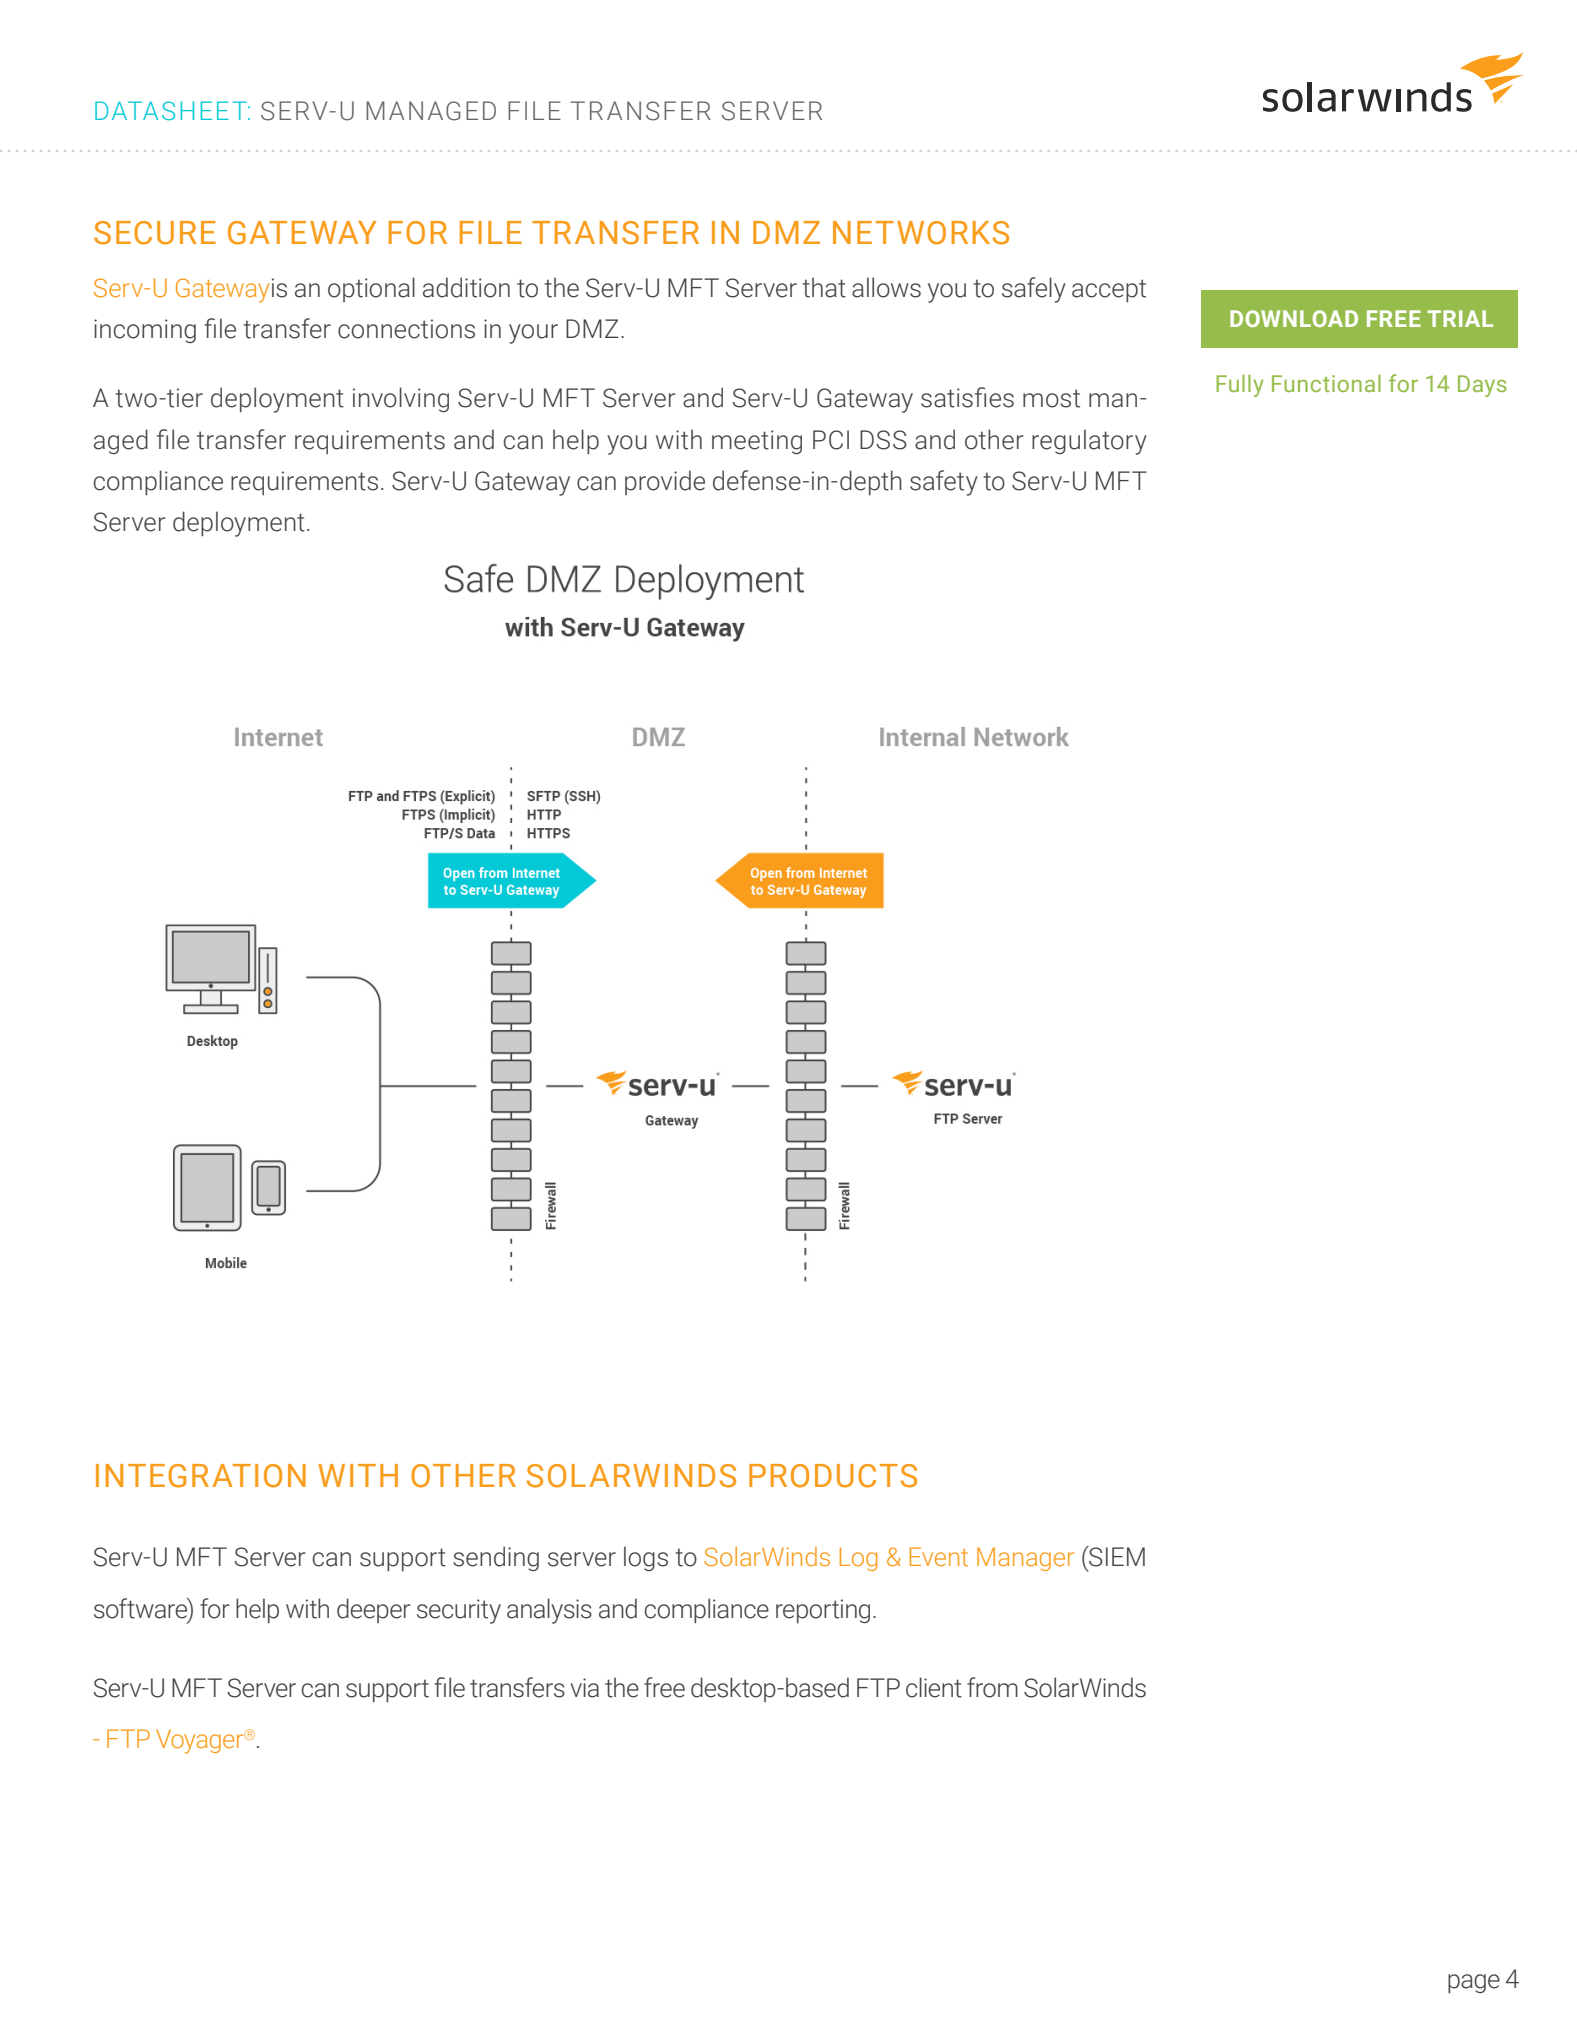  I want to click on INTEGRATION, so click(201, 1476).
